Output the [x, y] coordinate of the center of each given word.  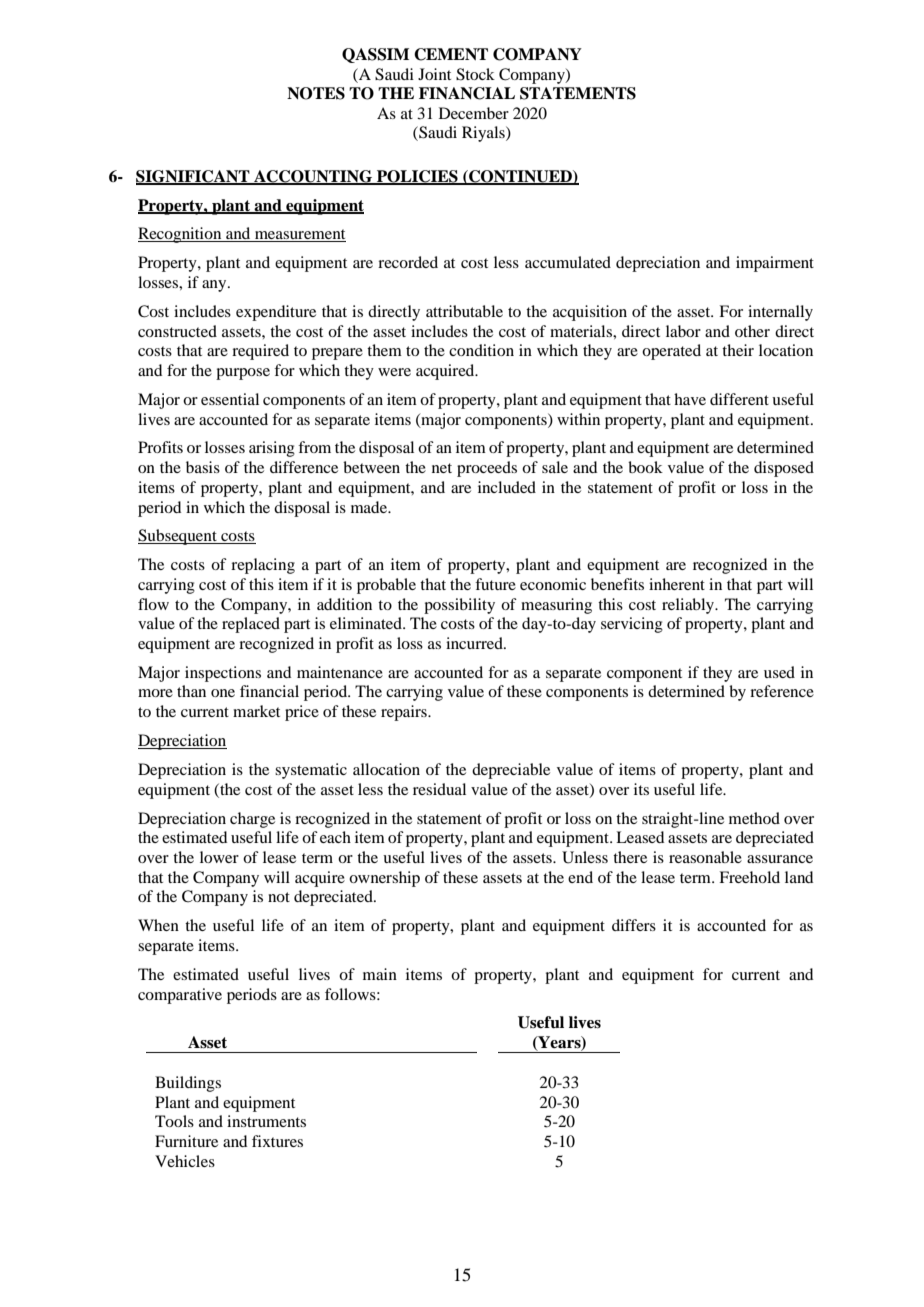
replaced [251, 625]
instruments [266, 1121]
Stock [475, 74]
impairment [775, 264]
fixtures [277, 1141]
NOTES [316, 93]
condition [481, 350]
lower [219, 857]
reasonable [705, 857]
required [260, 352]
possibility [459, 606]
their [738, 350]
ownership [384, 879]
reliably [689, 606]
